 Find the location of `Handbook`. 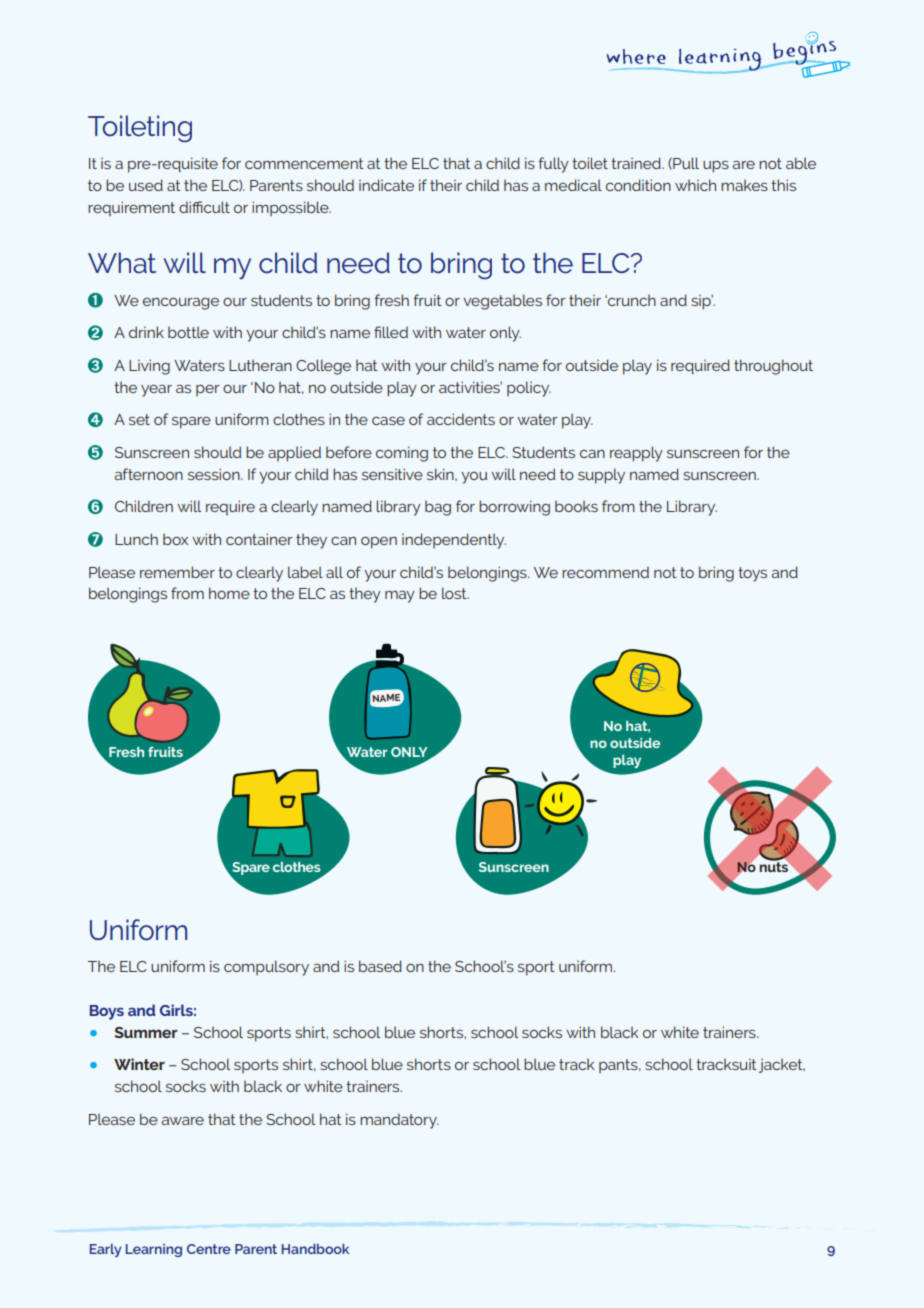

Handbook is located at coordinates (315, 1249).
